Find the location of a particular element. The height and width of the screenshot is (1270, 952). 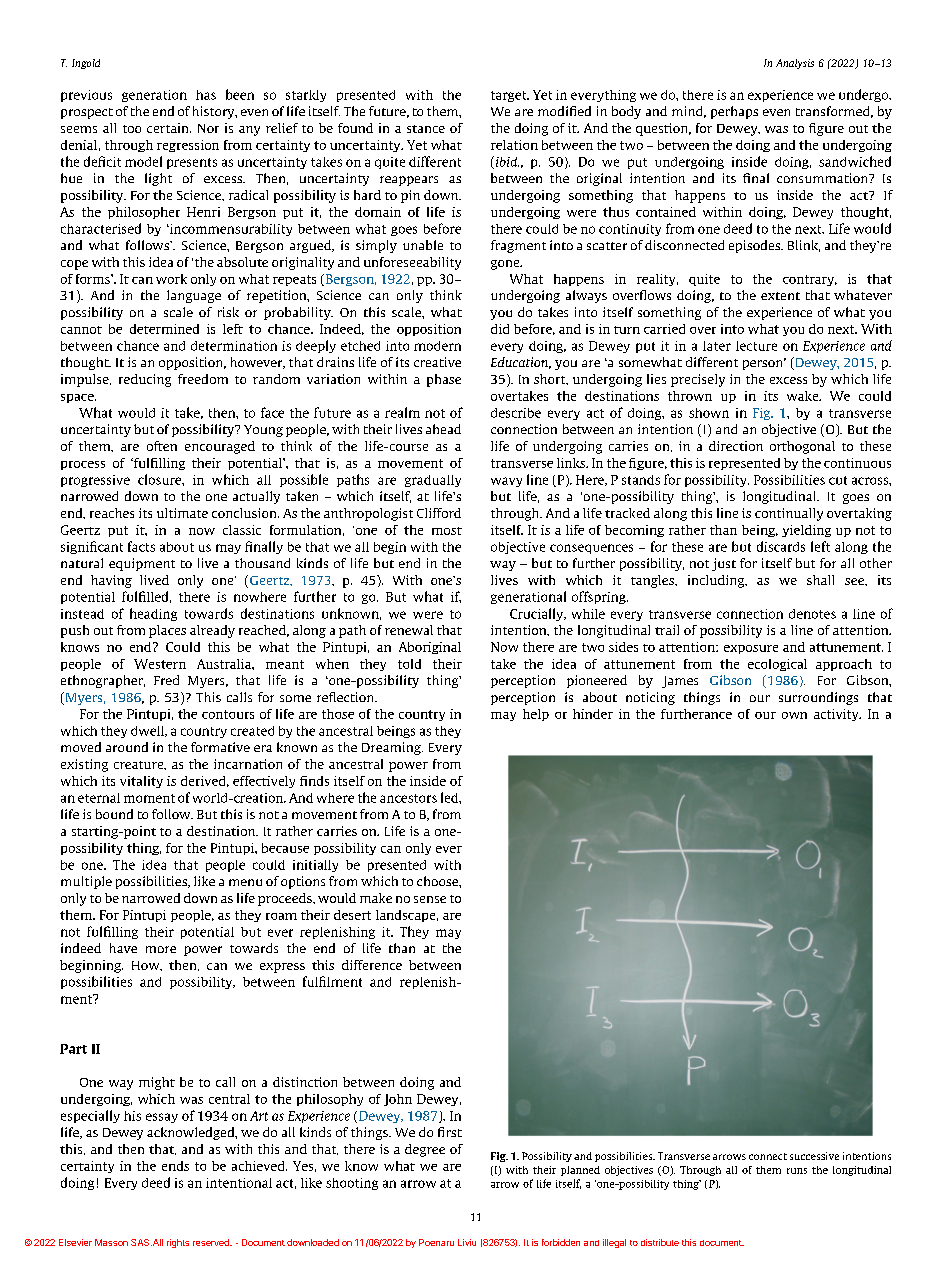

rights is located at coordinates (178, 1243).
